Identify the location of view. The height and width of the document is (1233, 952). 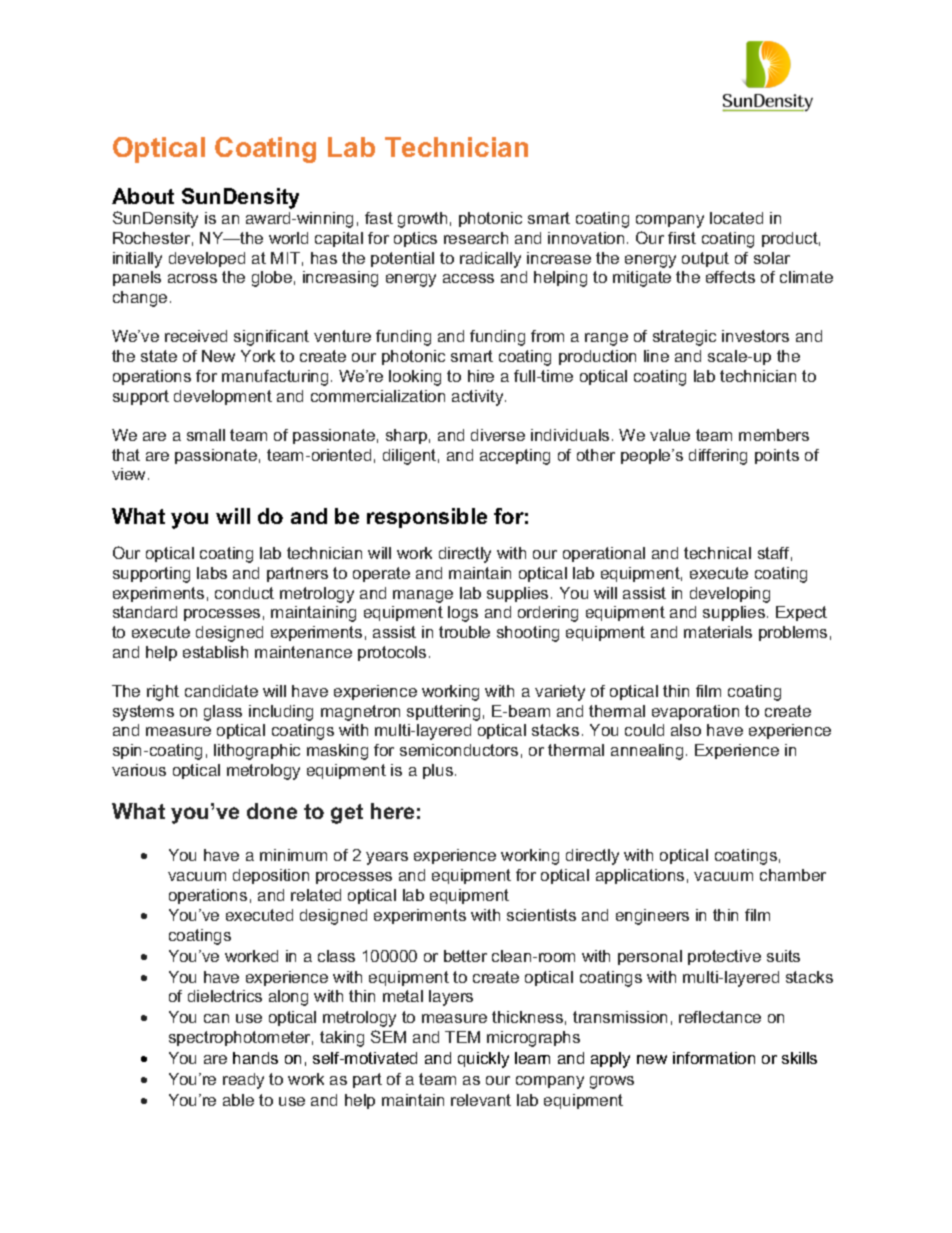
(130, 474).
